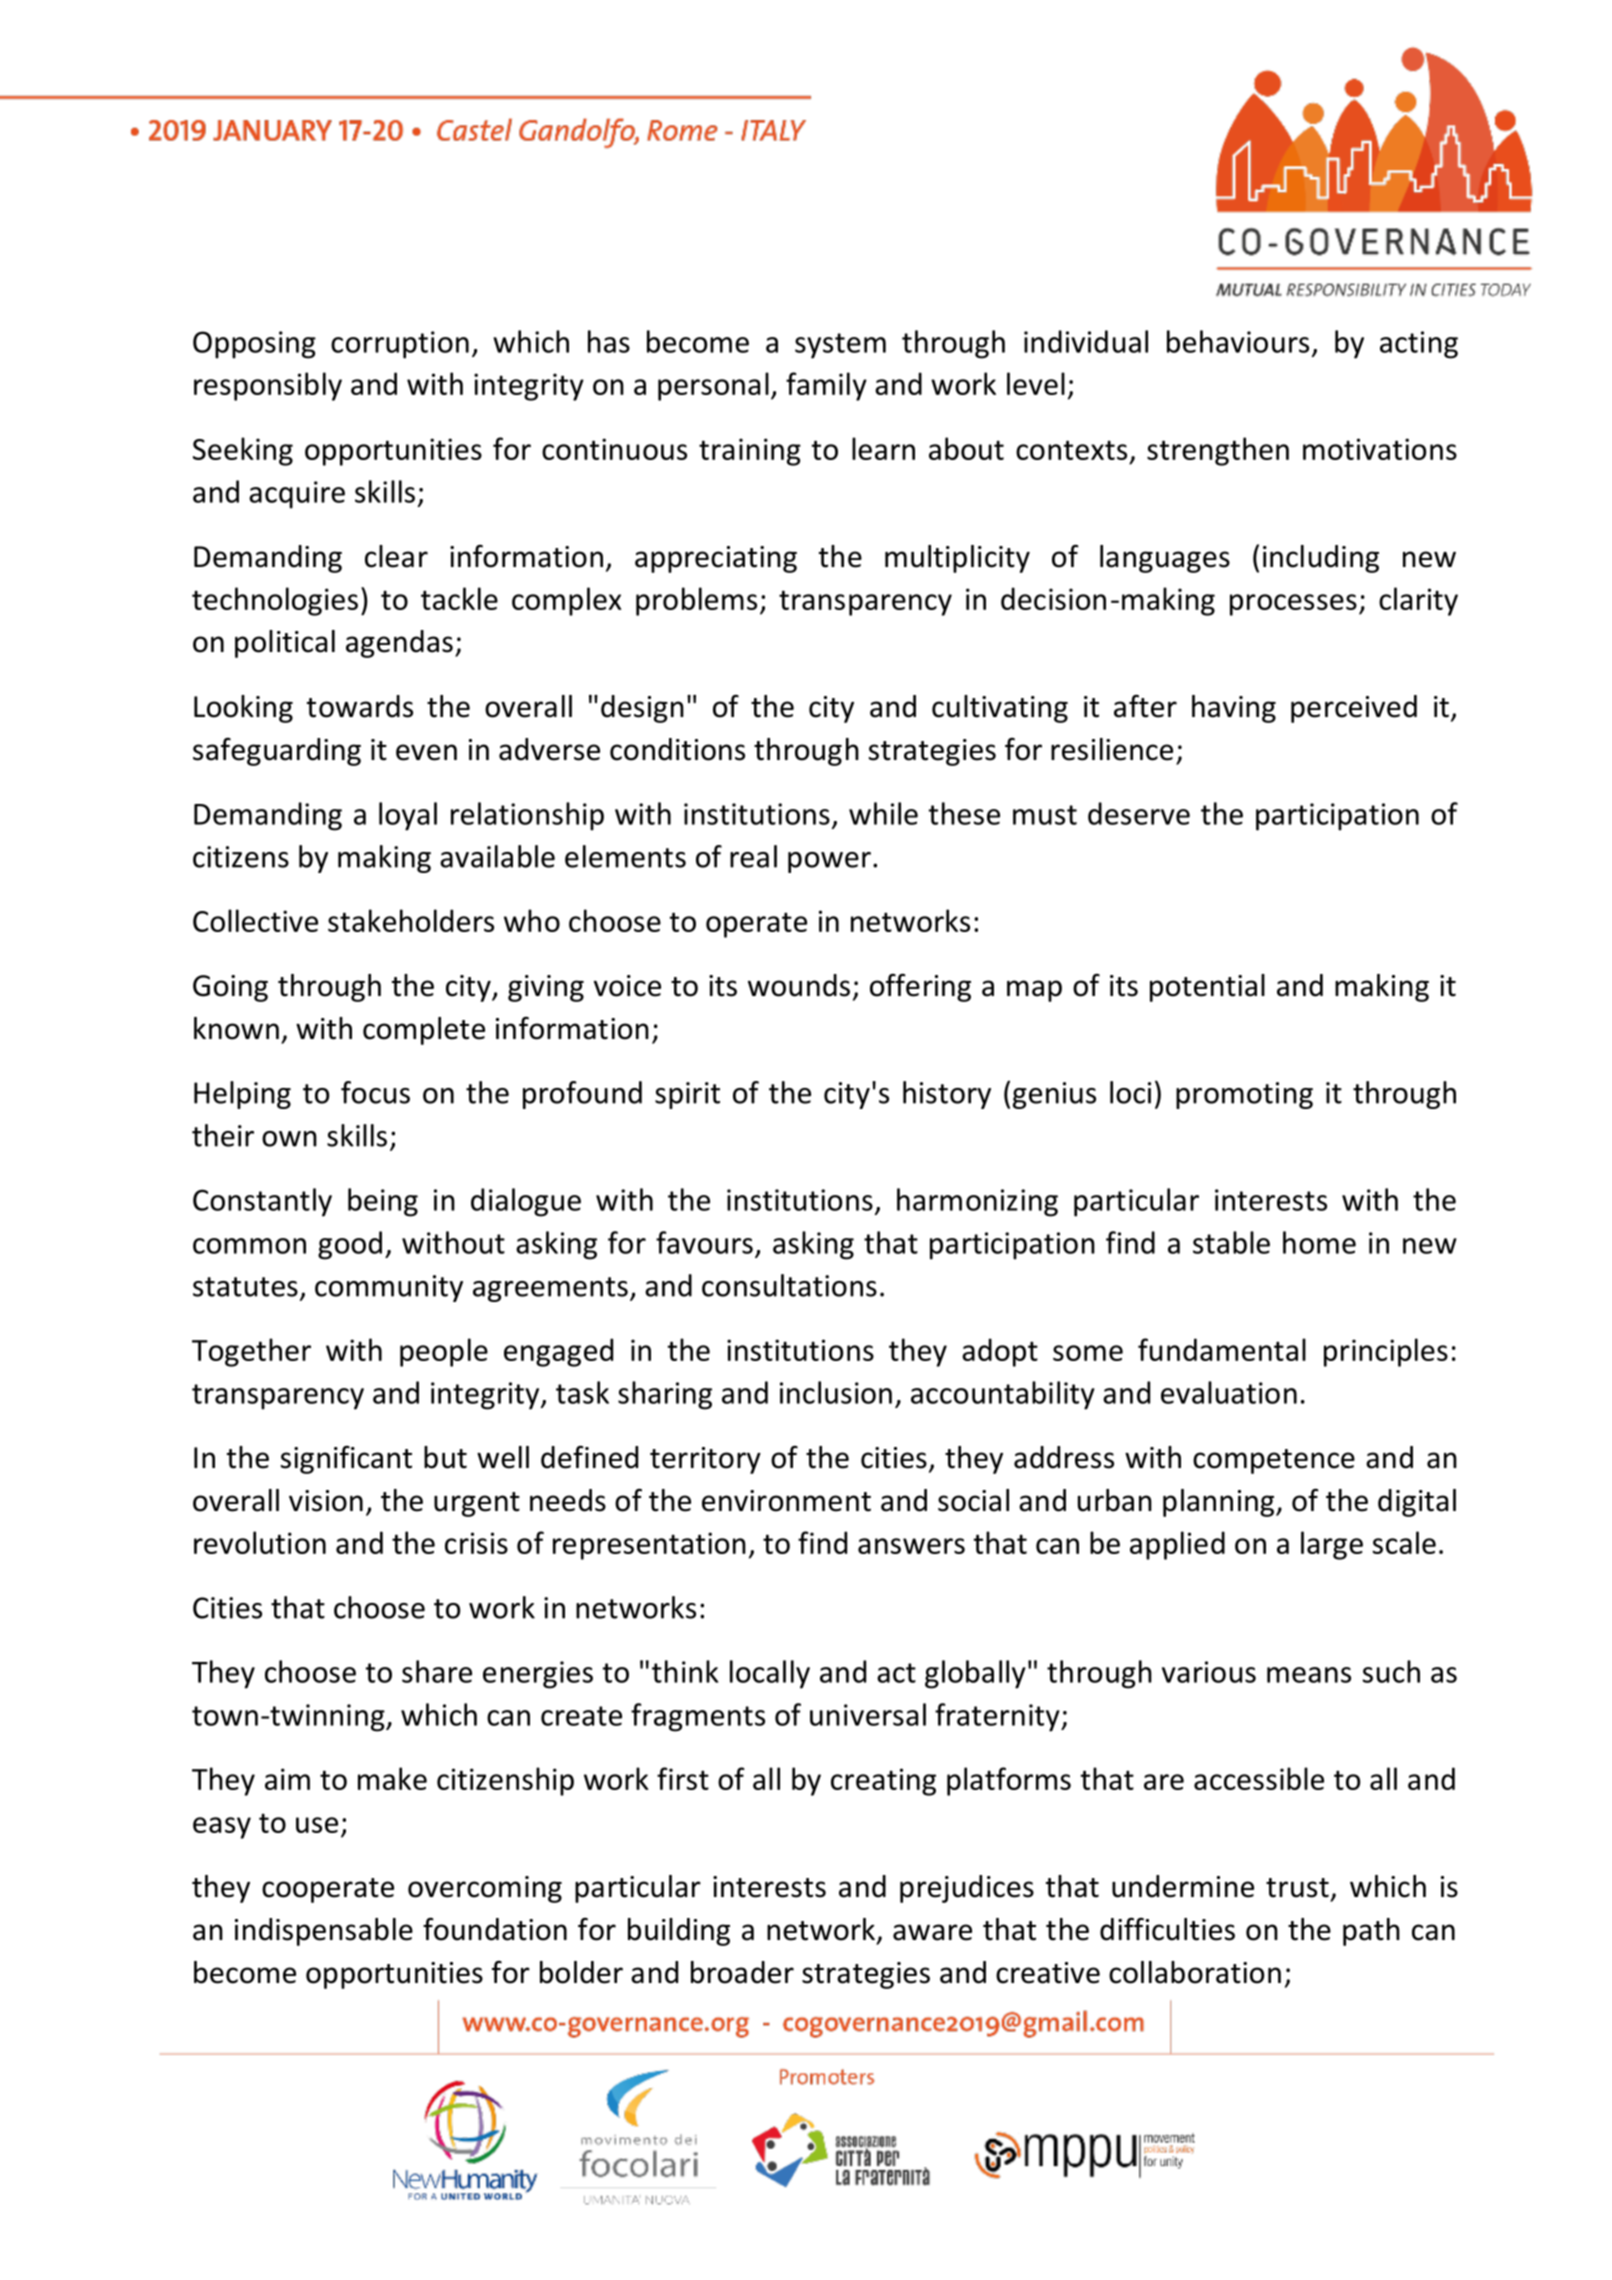  I want to click on broader, so click(742, 1972).
